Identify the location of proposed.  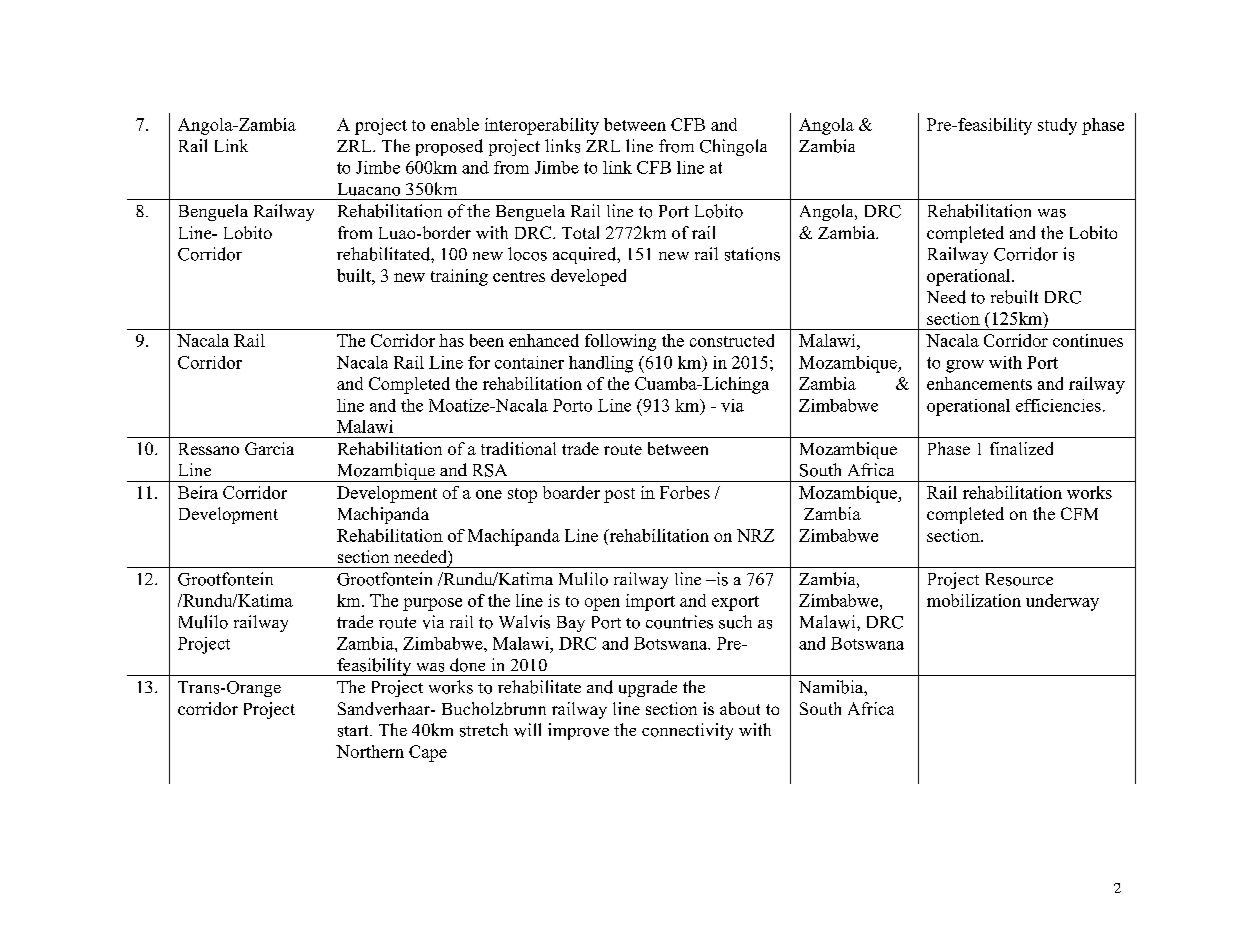
(449, 147).
